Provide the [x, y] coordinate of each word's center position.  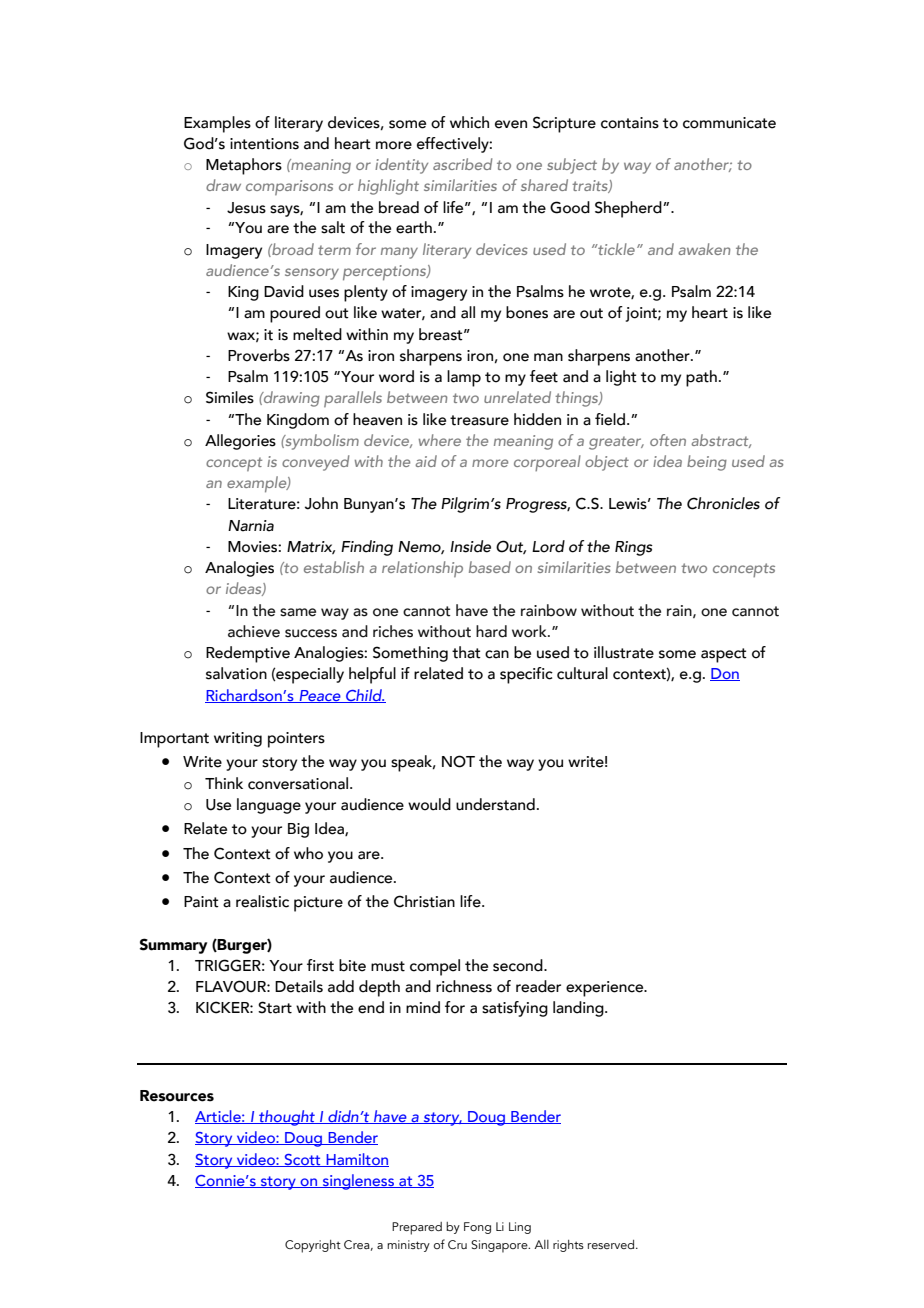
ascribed [462, 164]
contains [630, 123]
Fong [477, 1228]
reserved [612, 1244]
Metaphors [244, 166]
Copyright [313, 1246]
